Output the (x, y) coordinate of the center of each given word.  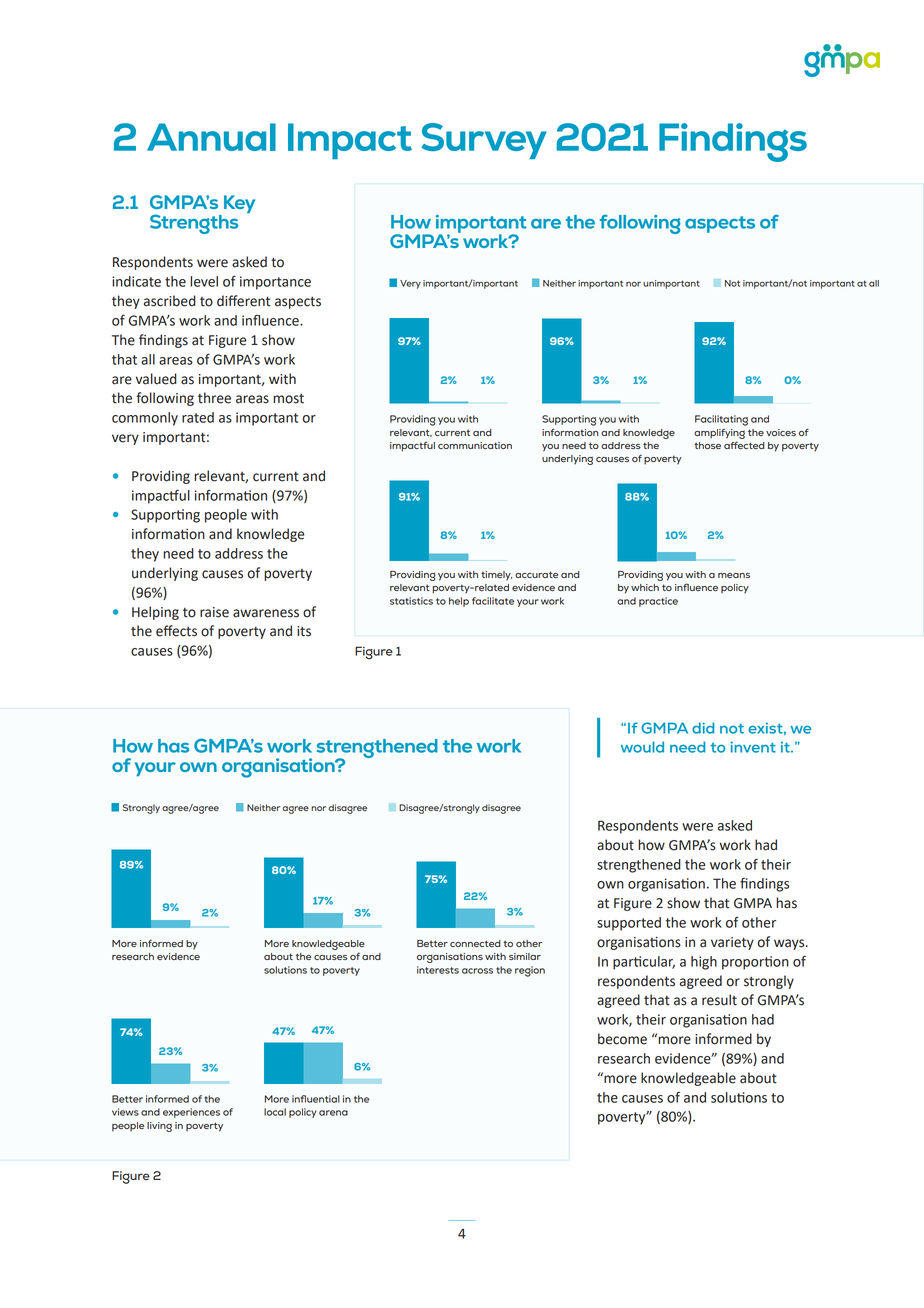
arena (333, 1113)
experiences (191, 1113)
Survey (484, 141)
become (622, 1039)
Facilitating (721, 420)
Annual (211, 137)
